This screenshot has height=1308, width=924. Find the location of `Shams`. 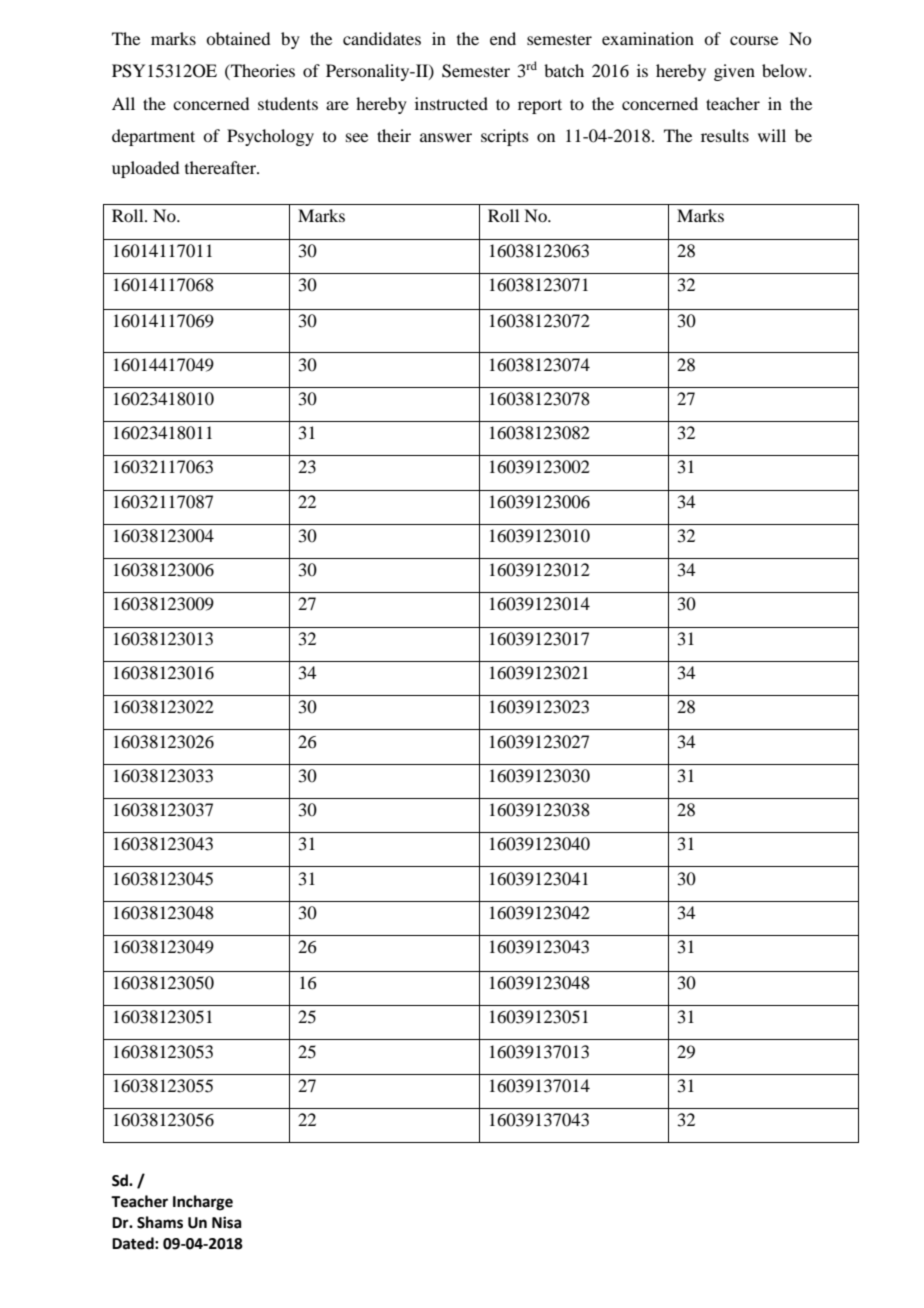

Shams is located at coordinates (160, 1222).
